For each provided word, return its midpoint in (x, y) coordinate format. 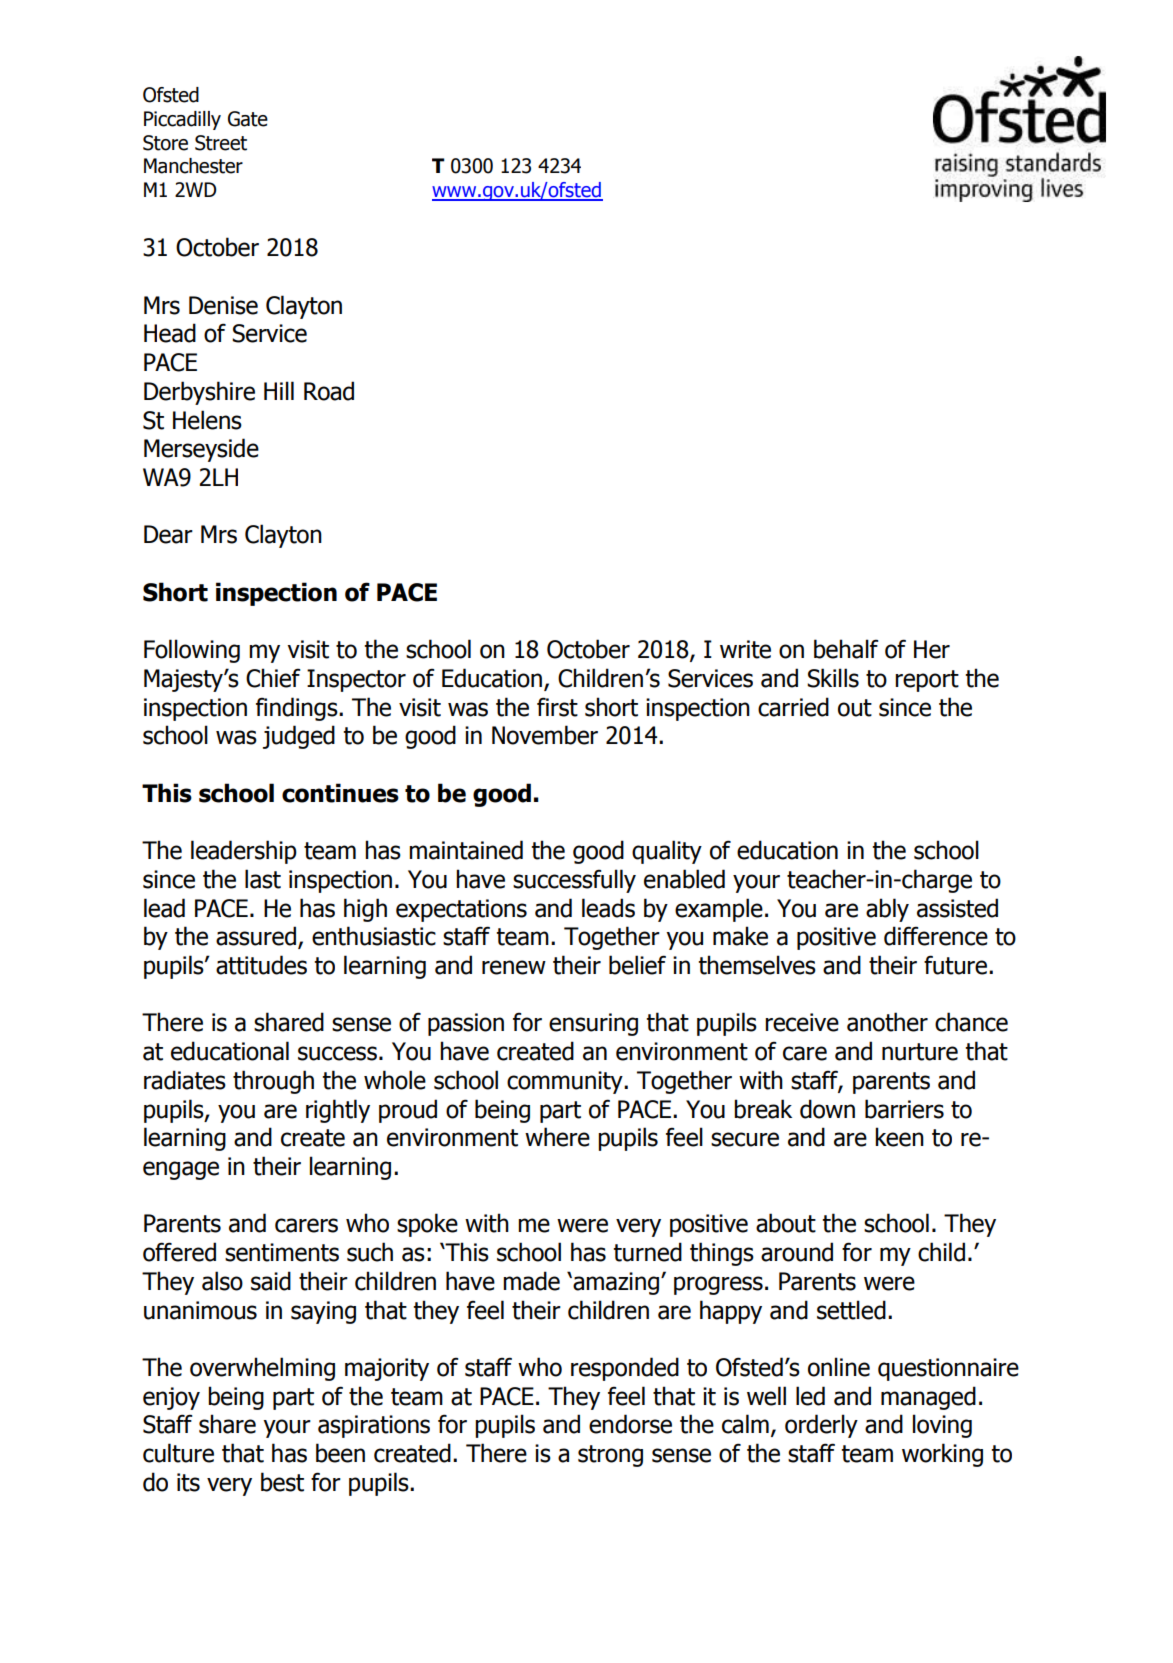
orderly (821, 1426)
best (282, 1482)
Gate (248, 119)
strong (610, 1456)
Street (221, 143)
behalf (846, 649)
